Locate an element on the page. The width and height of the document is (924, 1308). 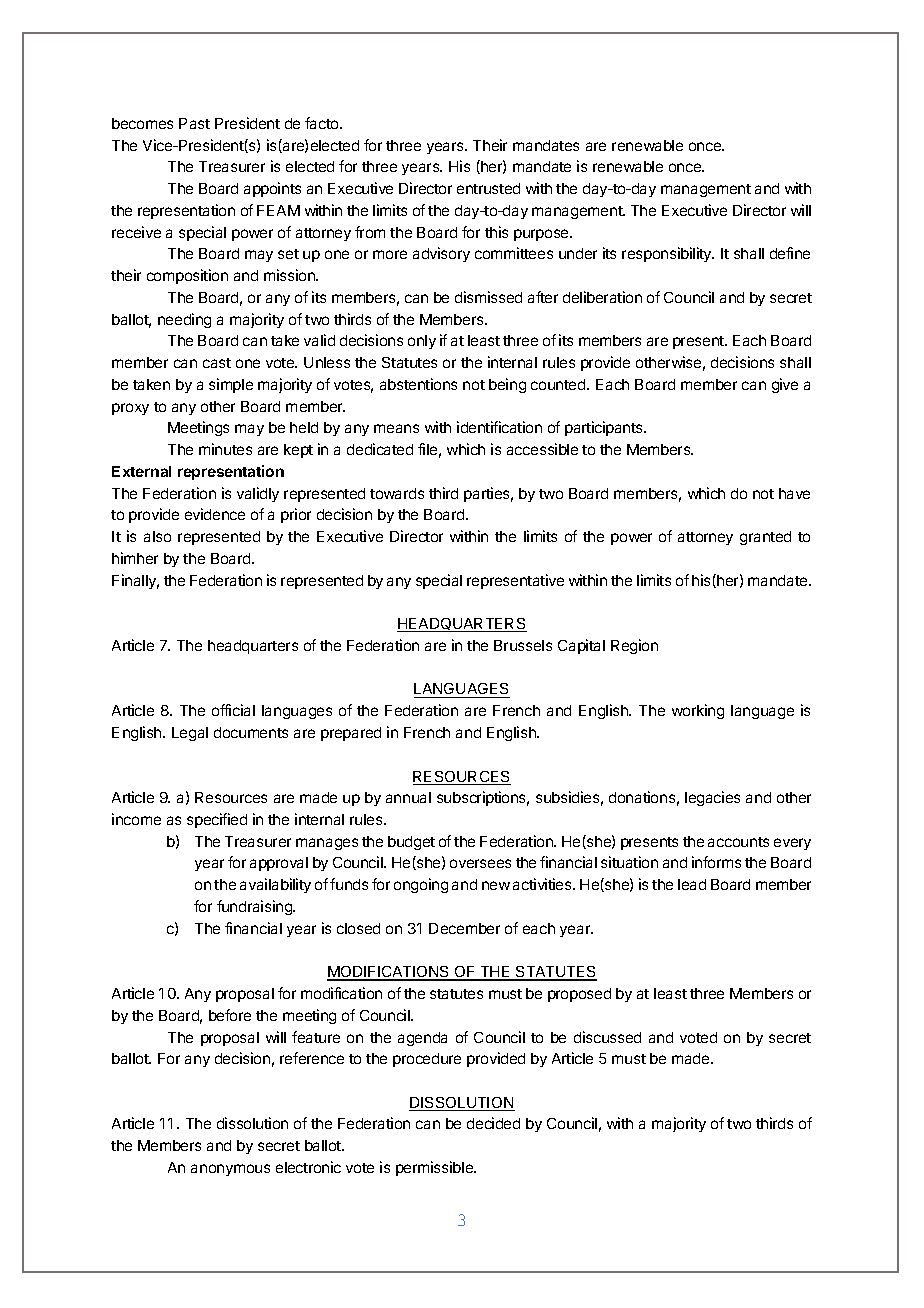
discussed is located at coordinates (607, 1037).
